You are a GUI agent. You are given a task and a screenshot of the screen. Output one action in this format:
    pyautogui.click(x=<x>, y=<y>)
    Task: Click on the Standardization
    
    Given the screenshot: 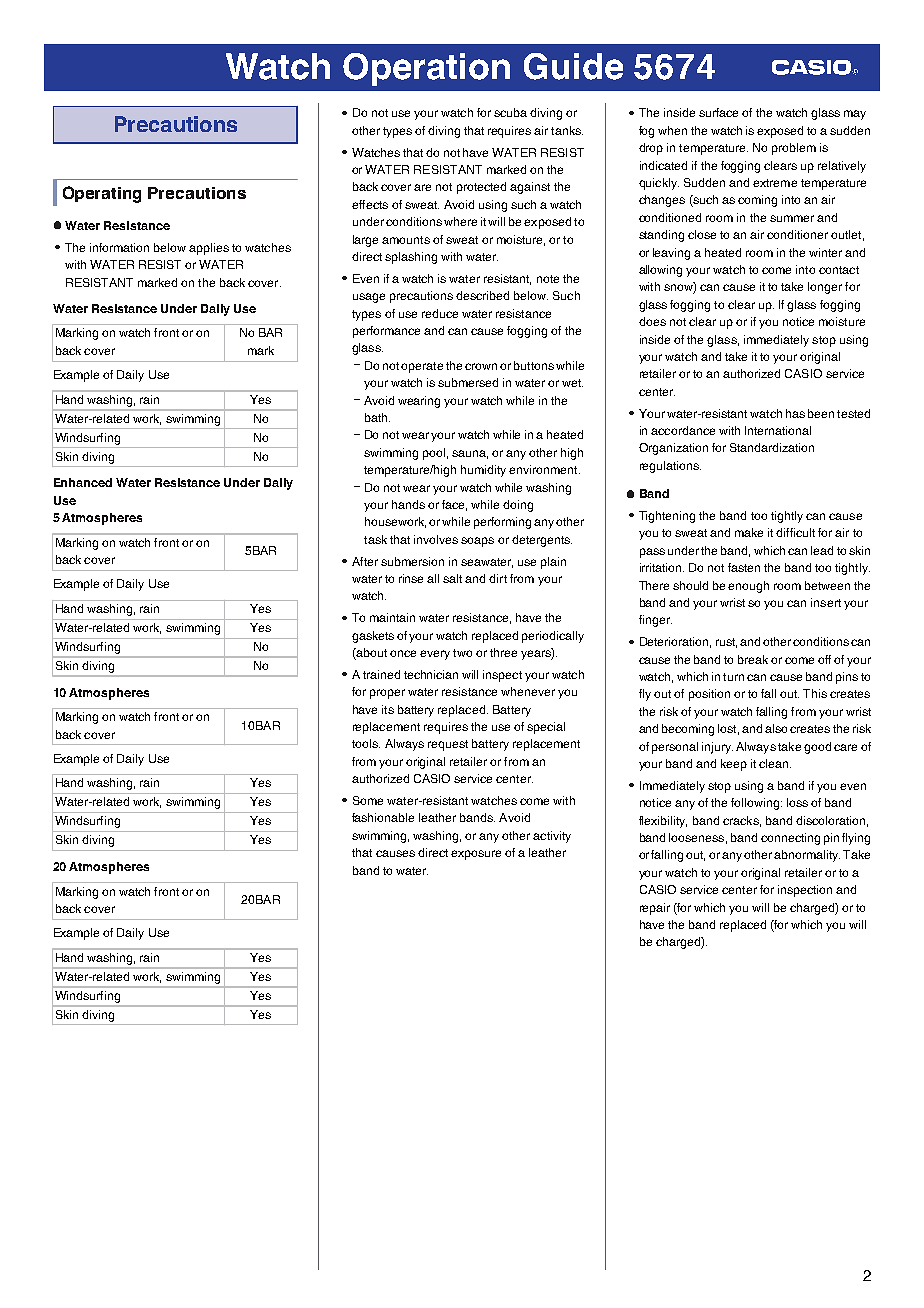 What is the action you would take?
    pyautogui.click(x=772, y=447)
